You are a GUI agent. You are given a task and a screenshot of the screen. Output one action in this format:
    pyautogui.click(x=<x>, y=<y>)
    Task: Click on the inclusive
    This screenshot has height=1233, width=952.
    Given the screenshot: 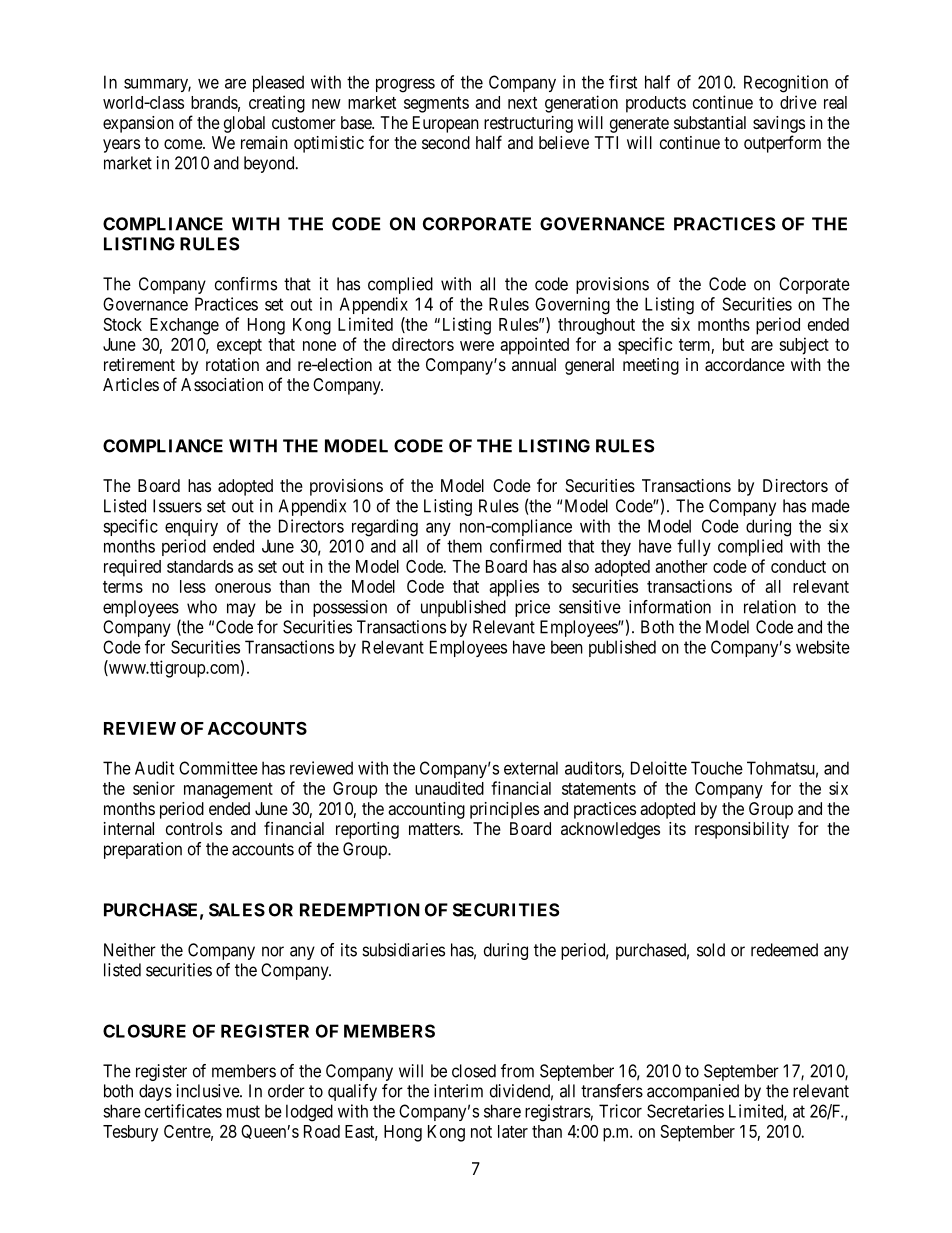 What is the action you would take?
    pyautogui.click(x=209, y=1091)
